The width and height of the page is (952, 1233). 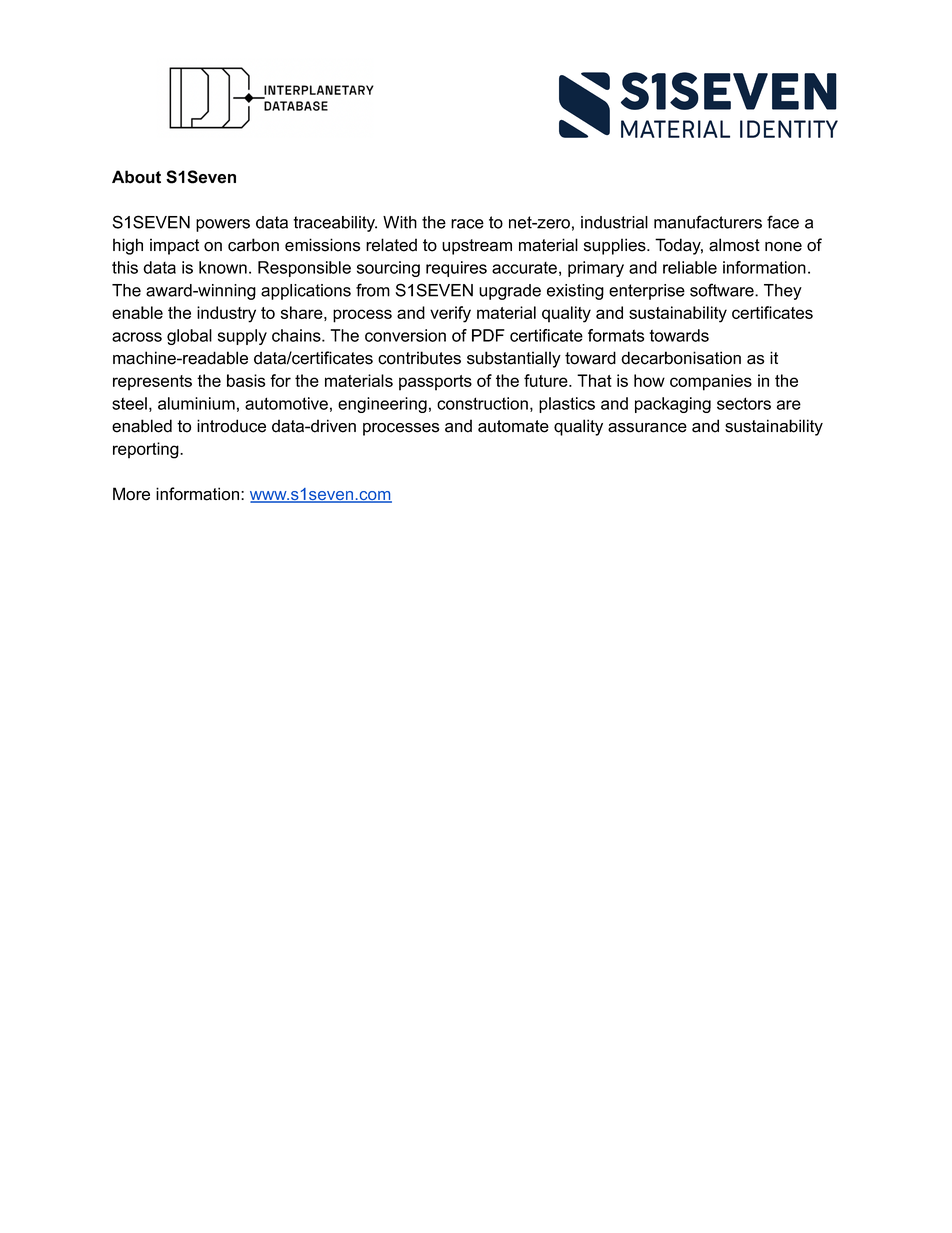 What do you see at coordinates (435, 383) in the page?
I see `passports` at bounding box center [435, 383].
